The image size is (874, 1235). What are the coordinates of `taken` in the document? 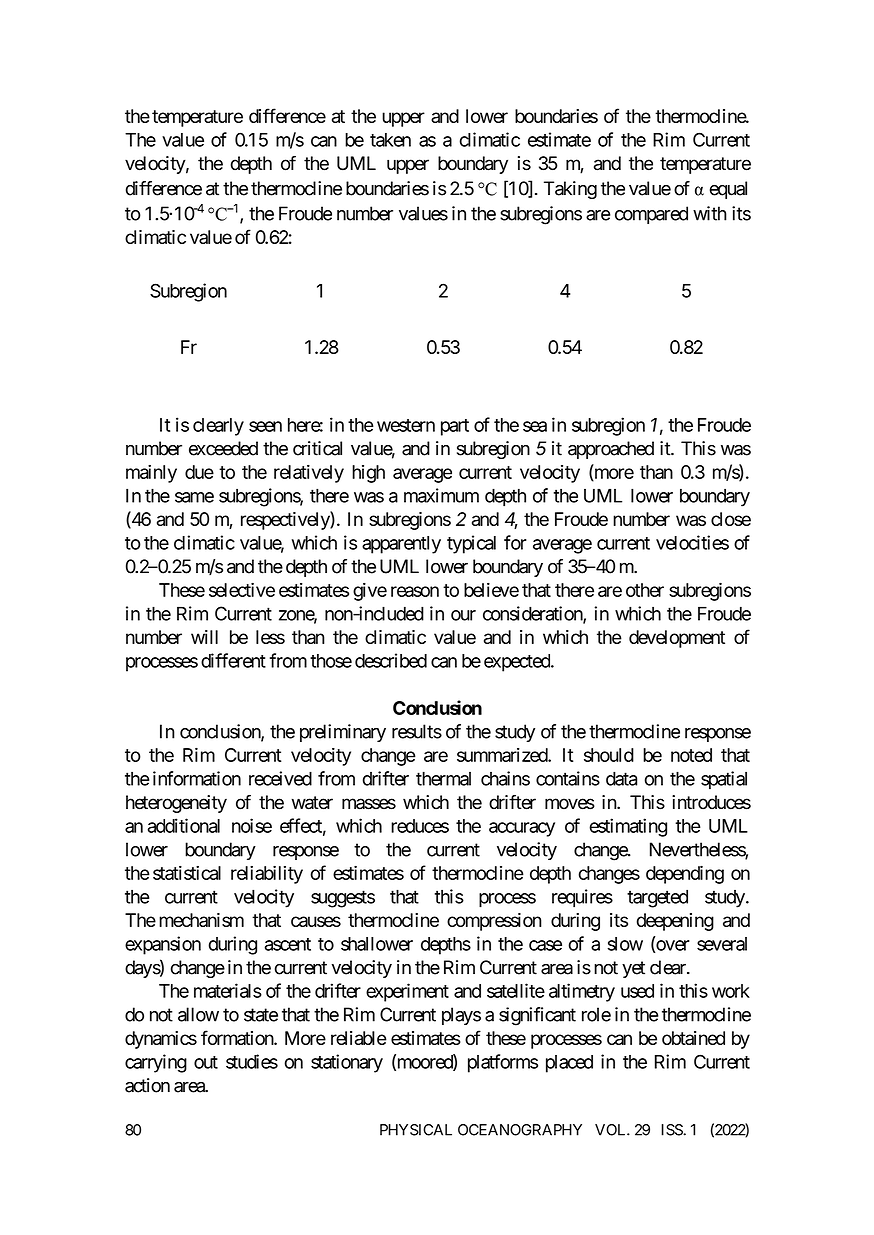 It's located at (390, 140).
